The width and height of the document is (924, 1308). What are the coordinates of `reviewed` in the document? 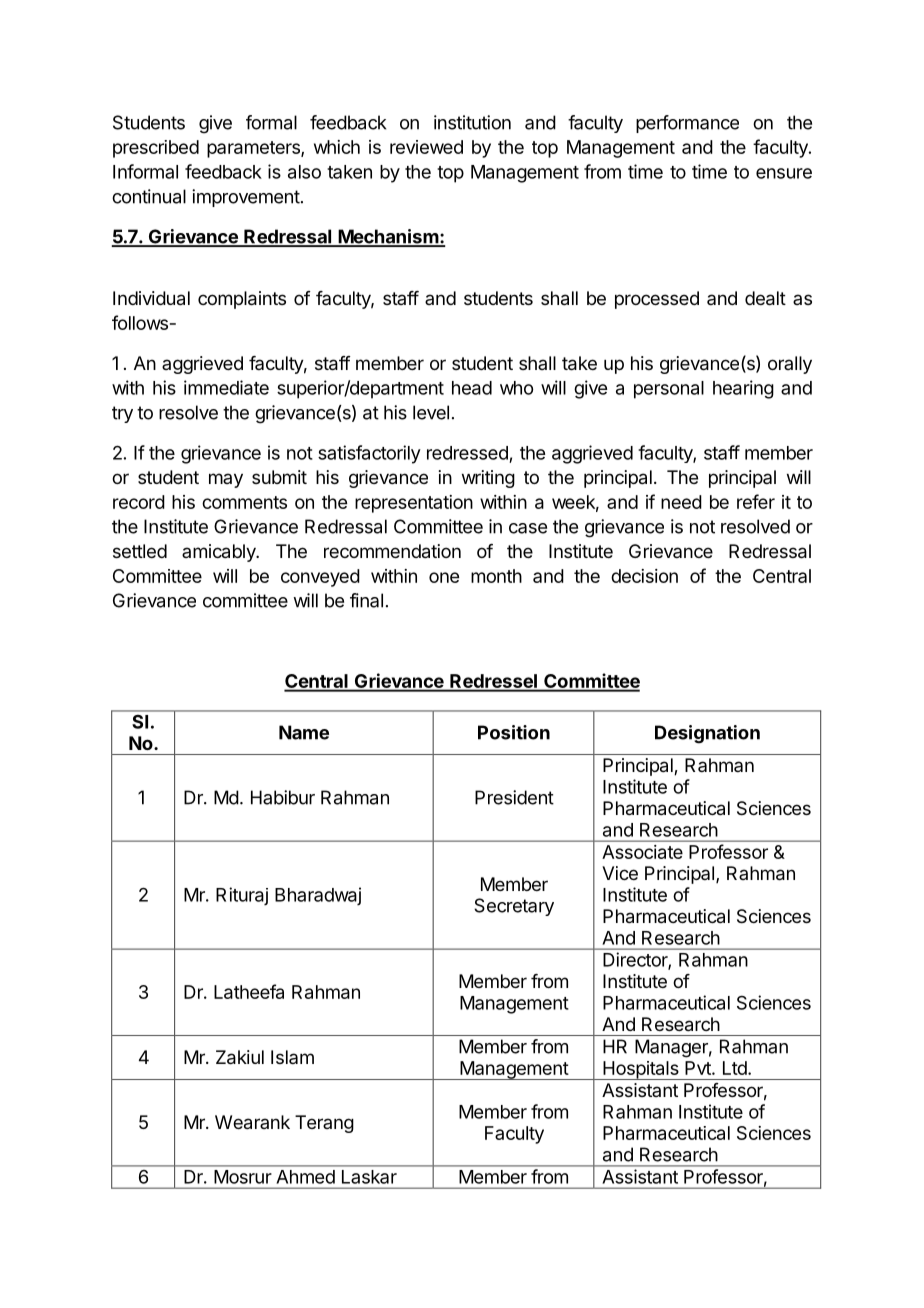 It's located at (426, 147).
